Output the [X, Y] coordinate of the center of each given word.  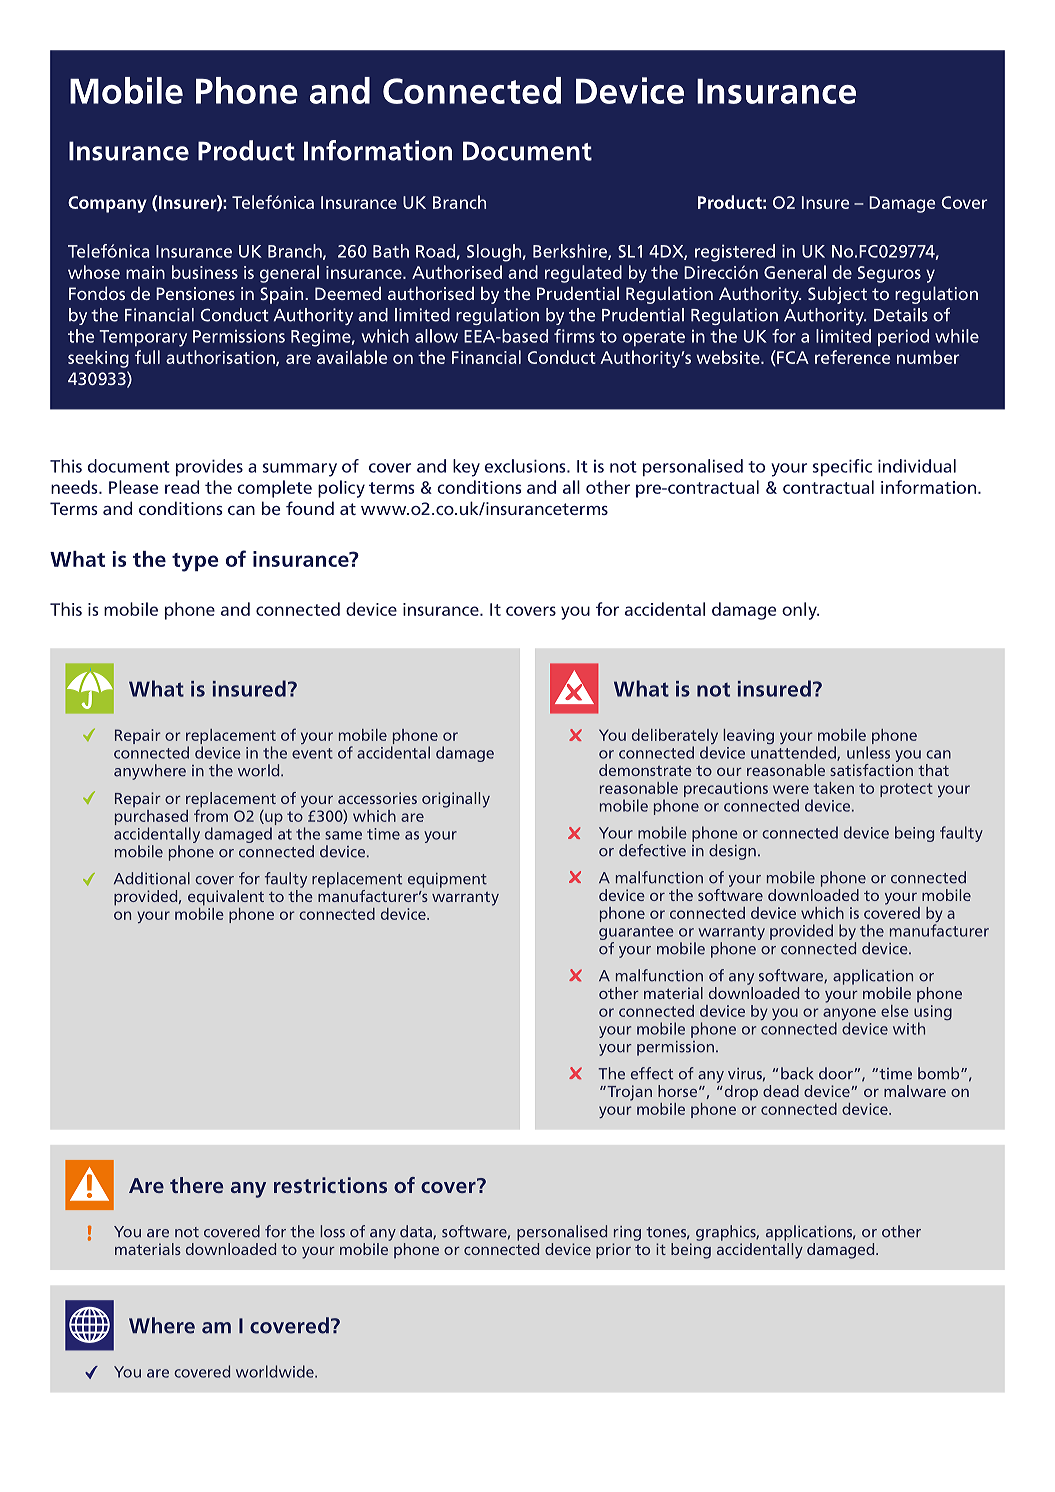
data [417, 1232]
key [466, 468]
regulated [583, 274]
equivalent [226, 898]
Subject [837, 295]
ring [627, 1233]
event [312, 753]
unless [868, 752]
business [205, 272]
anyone [849, 1015]
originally [456, 800]
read [182, 487]
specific [842, 467]
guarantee [636, 933]
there [196, 1185]
